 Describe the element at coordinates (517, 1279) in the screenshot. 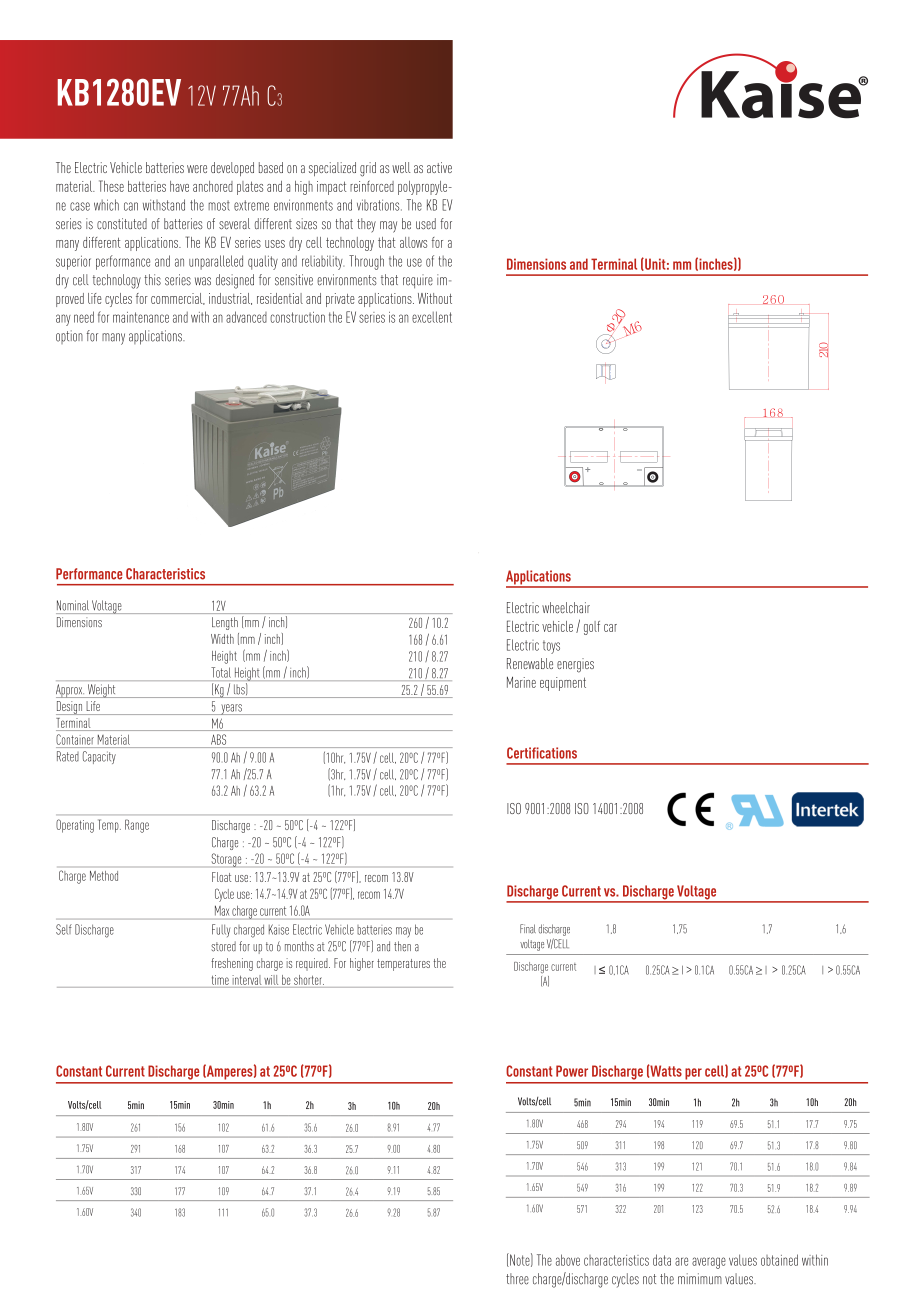

I see `three` at that location.
